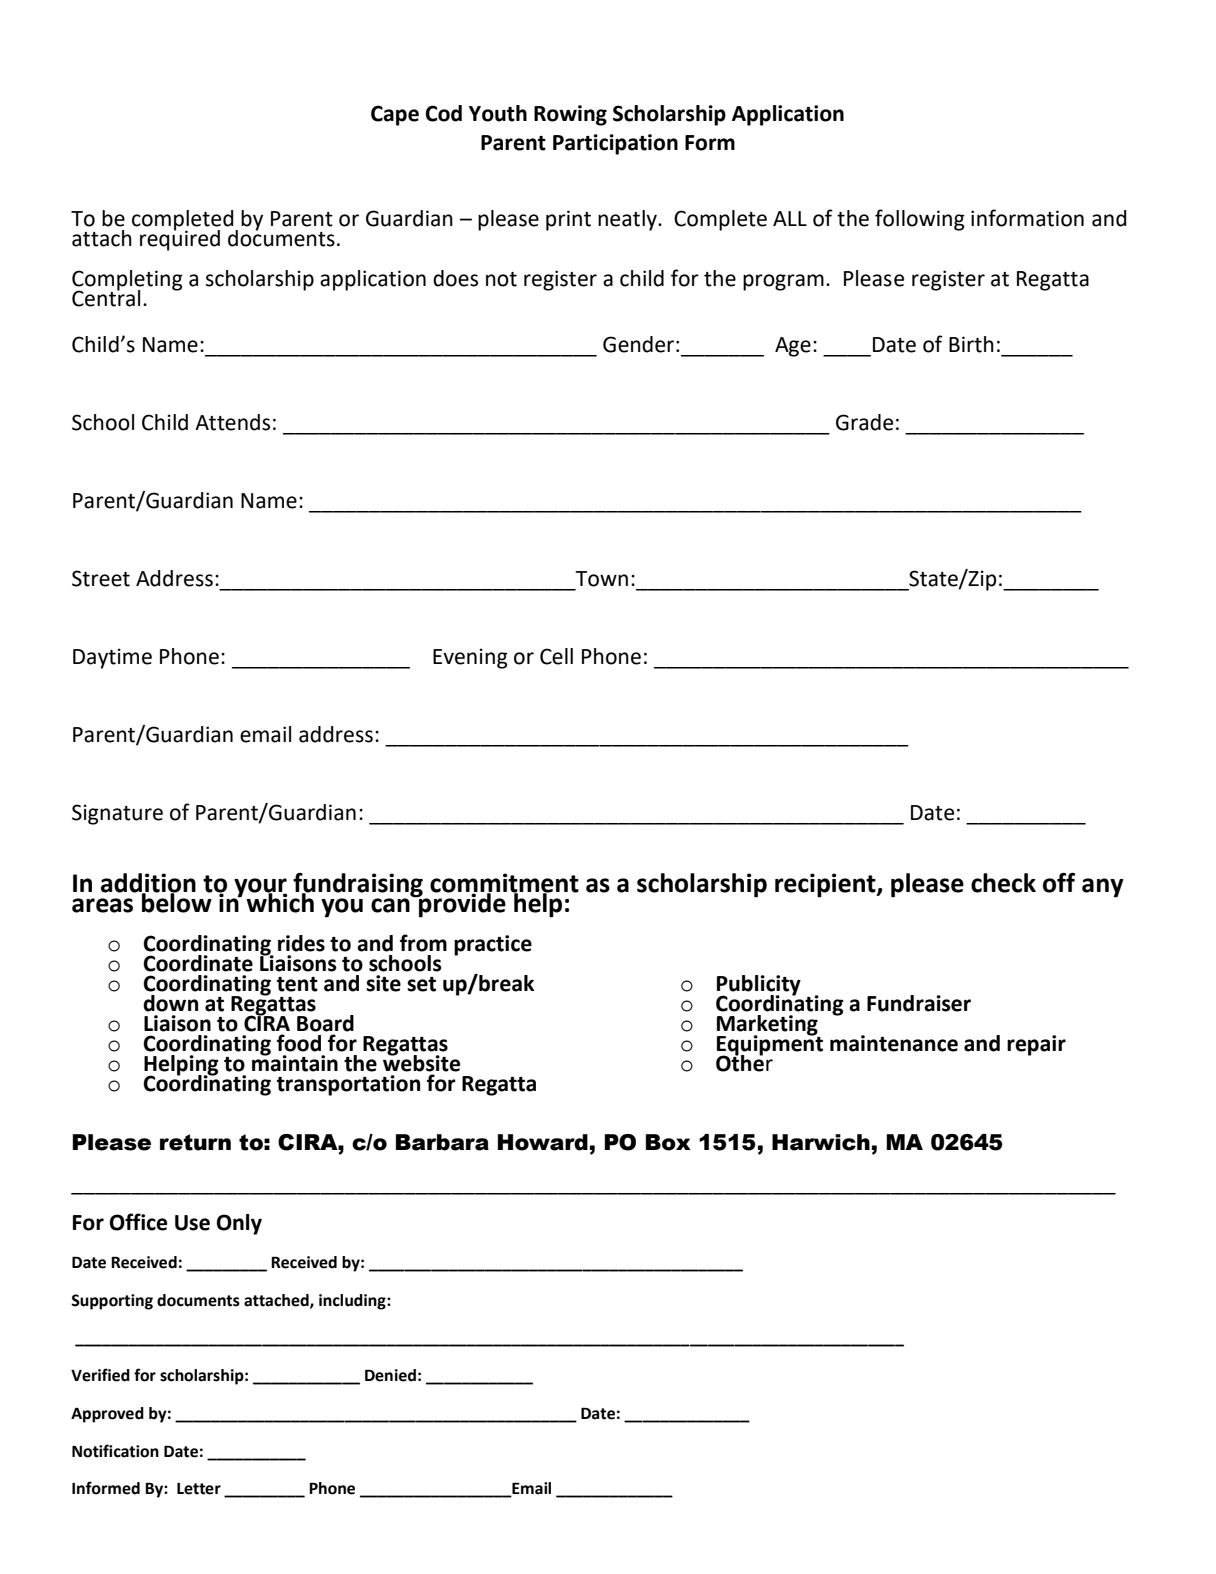  I want to click on Howard, so click(543, 1142).
